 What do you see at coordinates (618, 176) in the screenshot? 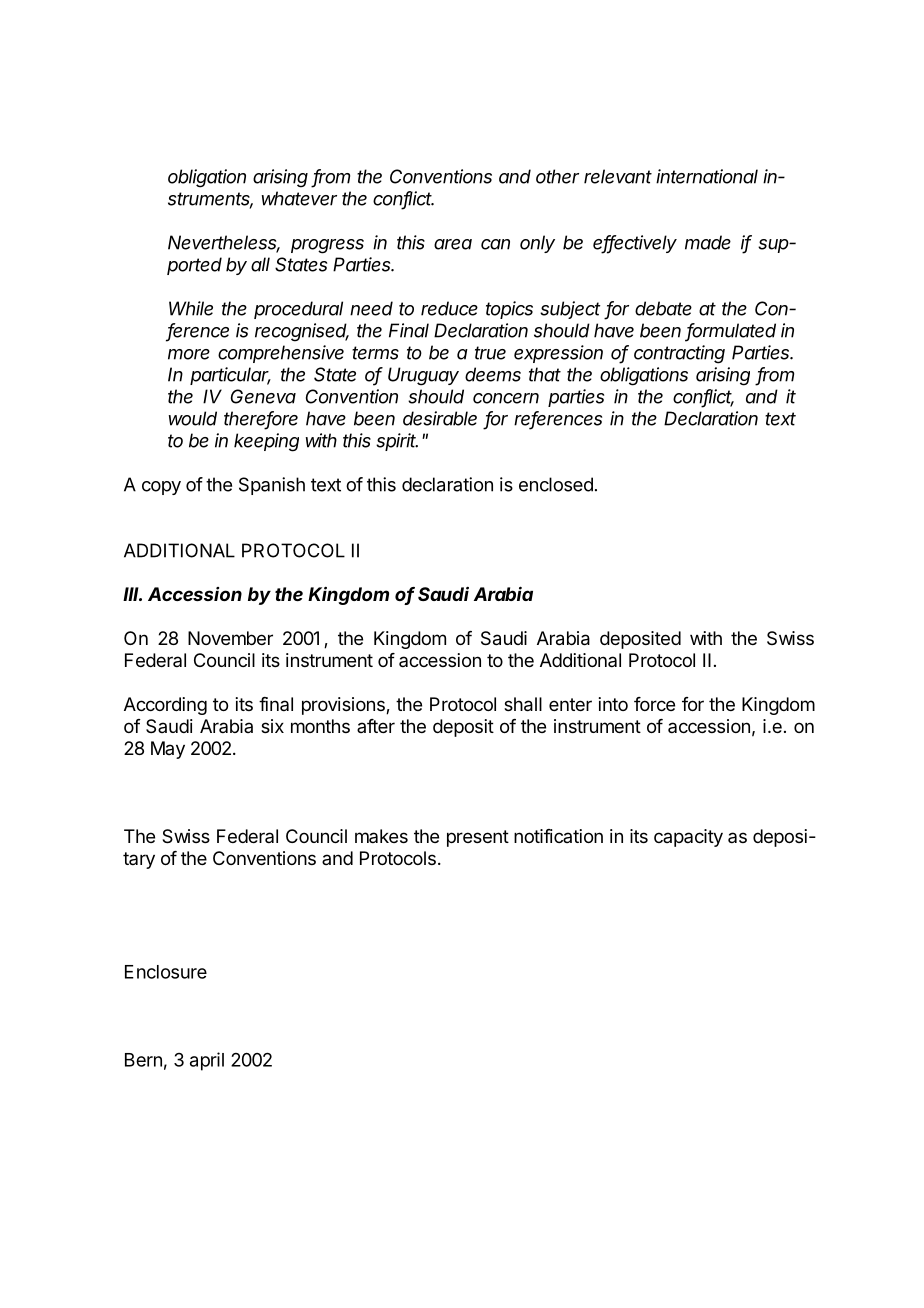
I see `relevant` at bounding box center [618, 176].
